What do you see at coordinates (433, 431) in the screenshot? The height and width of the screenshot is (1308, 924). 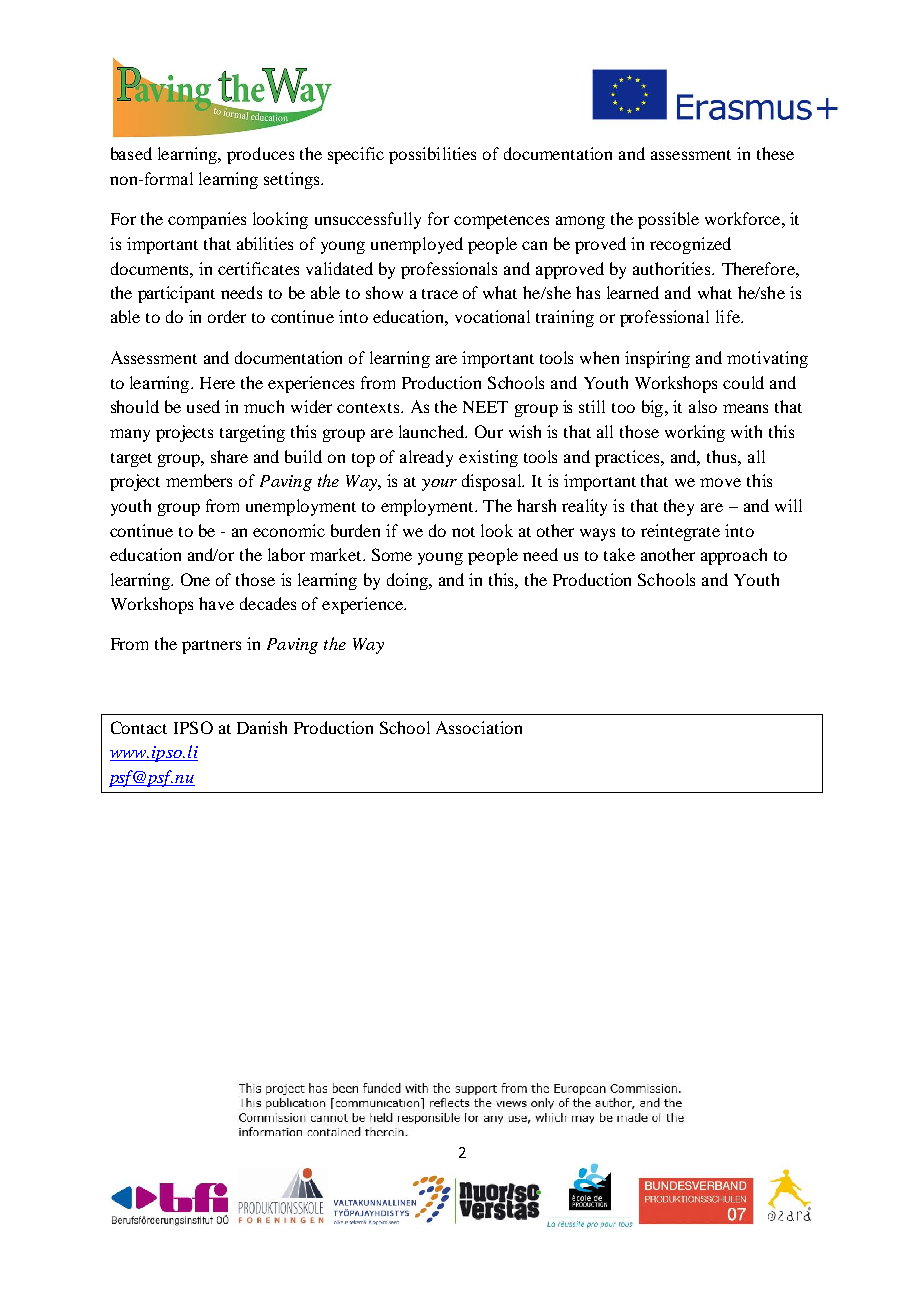 I see `launched` at bounding box center [433, 431].
